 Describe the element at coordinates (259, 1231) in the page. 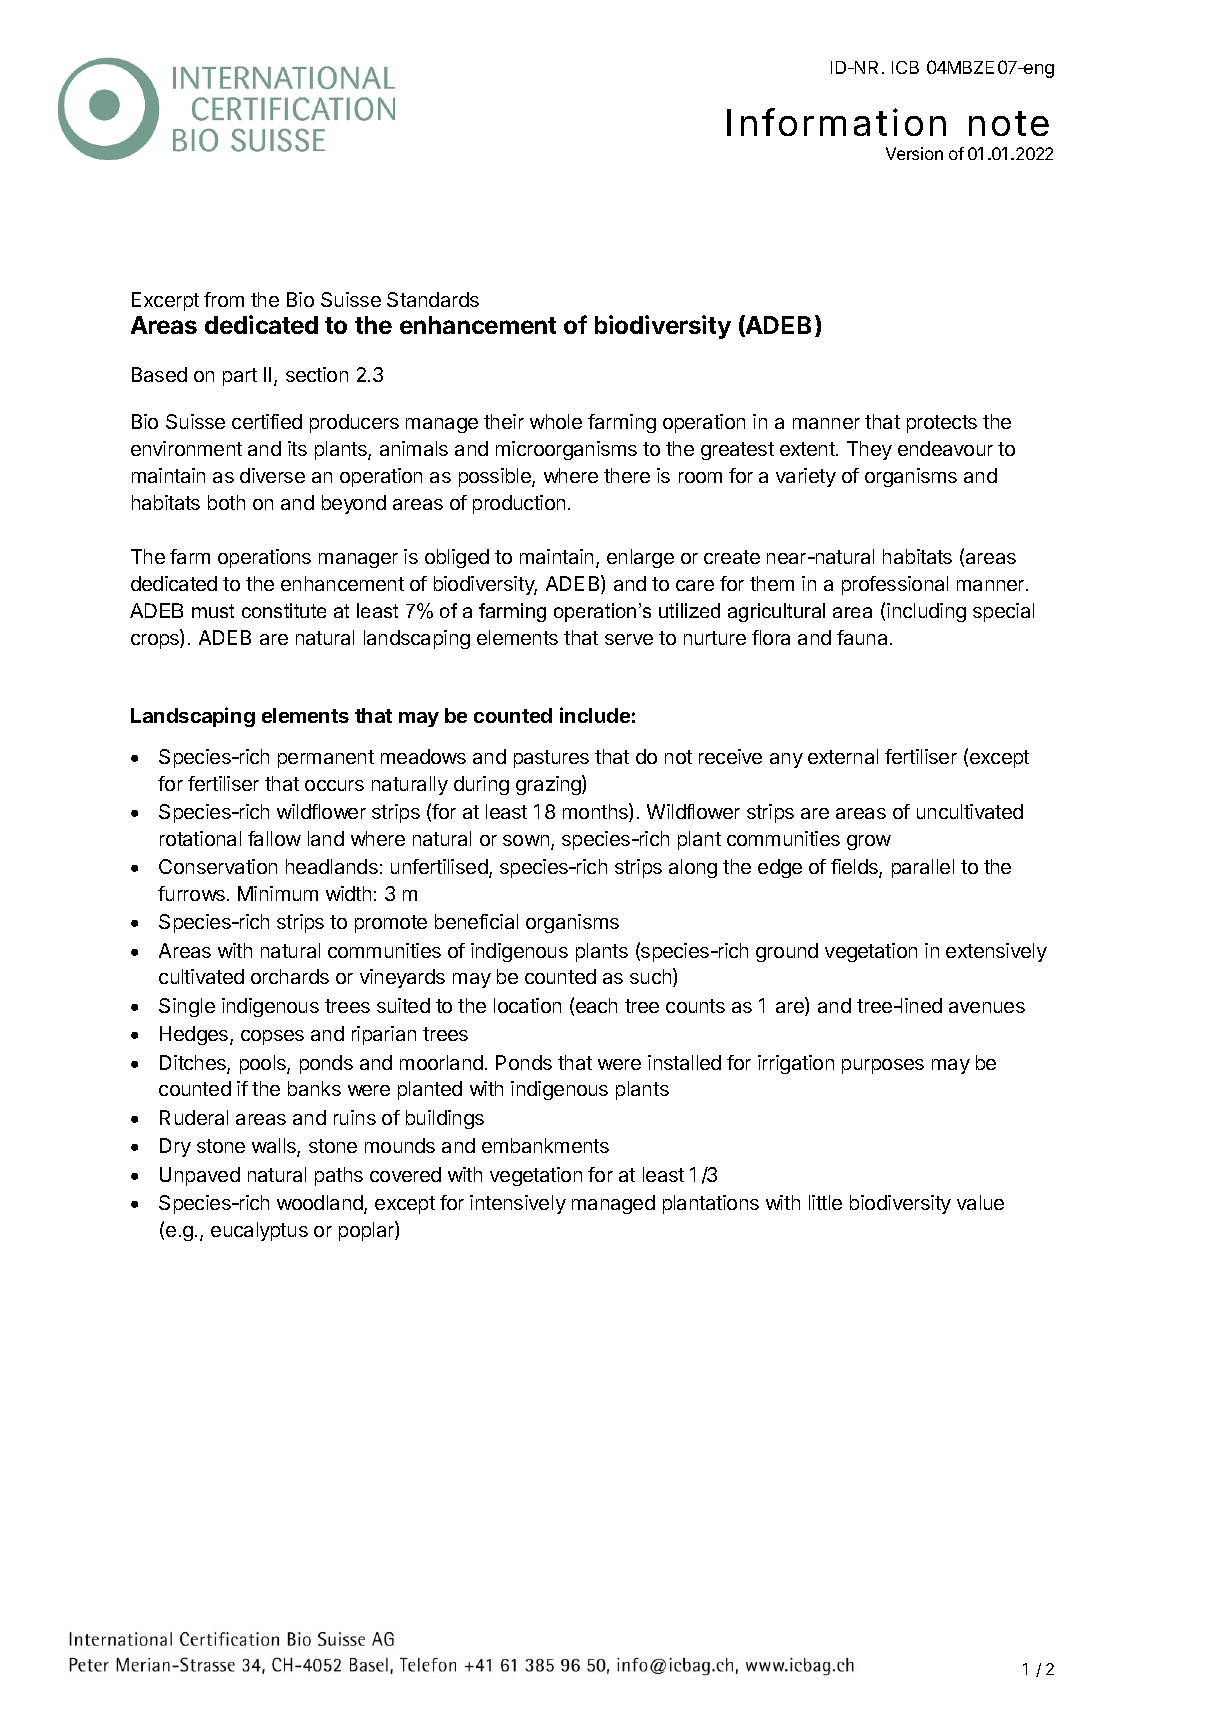

I see `eucalyptus` at that location.
